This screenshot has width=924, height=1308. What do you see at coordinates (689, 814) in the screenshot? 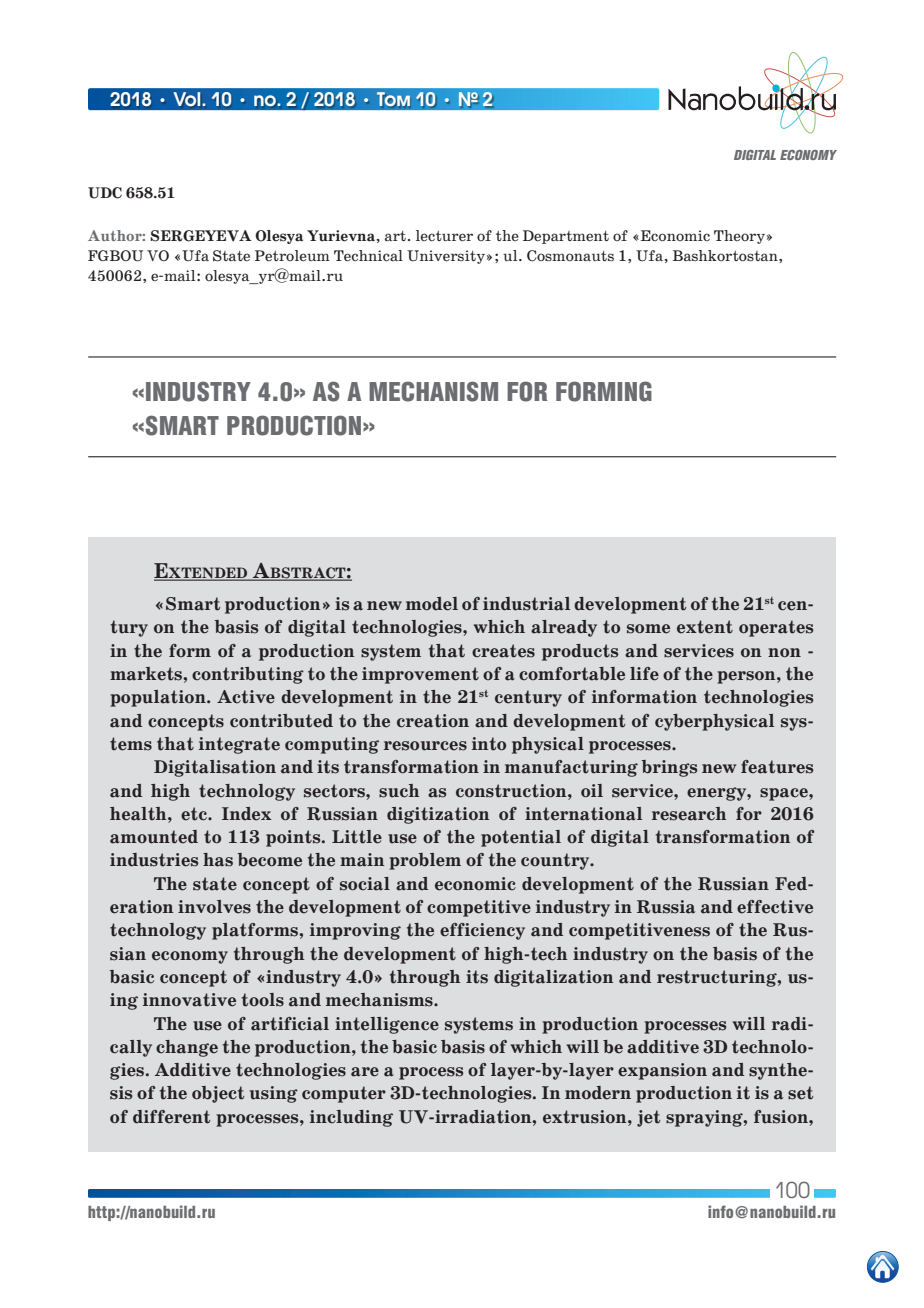
I see `research` at bounding box center [689, 814].
